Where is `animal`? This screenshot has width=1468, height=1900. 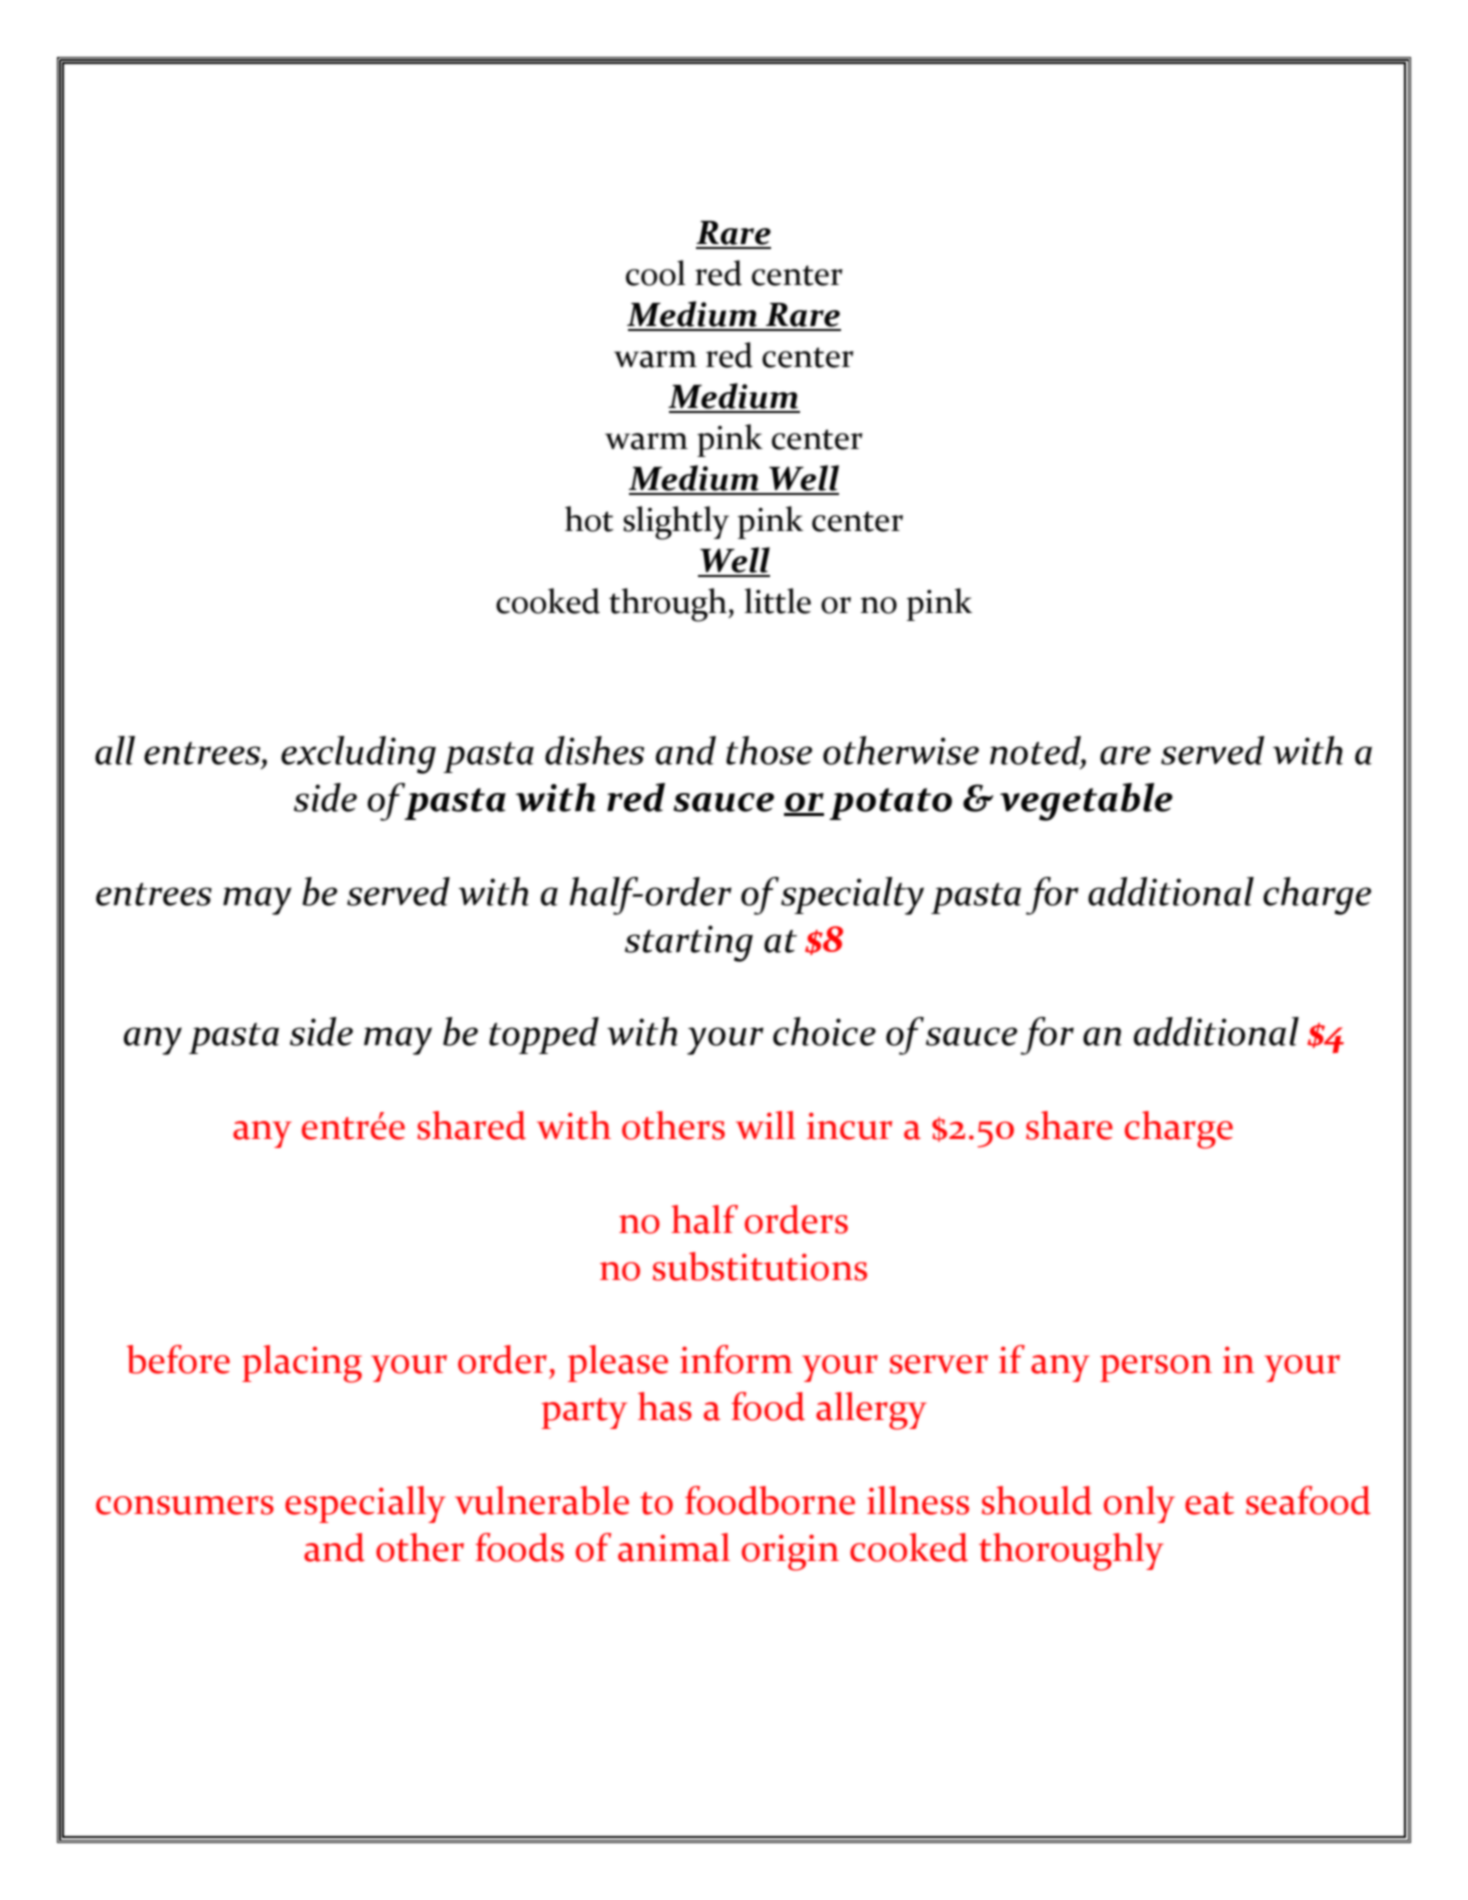
animal is located at coordinates (674, 1547).
